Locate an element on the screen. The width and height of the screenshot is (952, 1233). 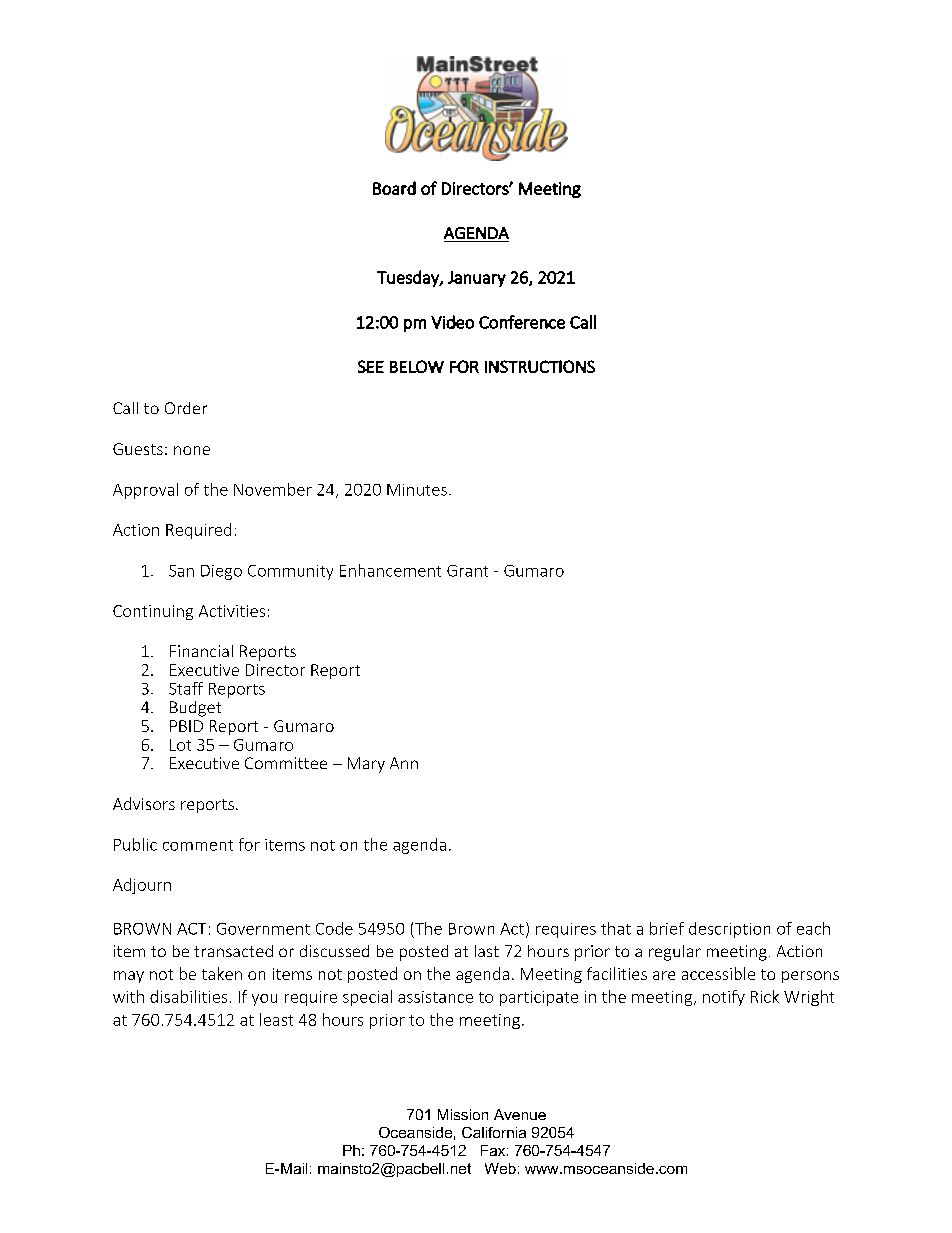
Ann is located at coordinates (404, 763).
